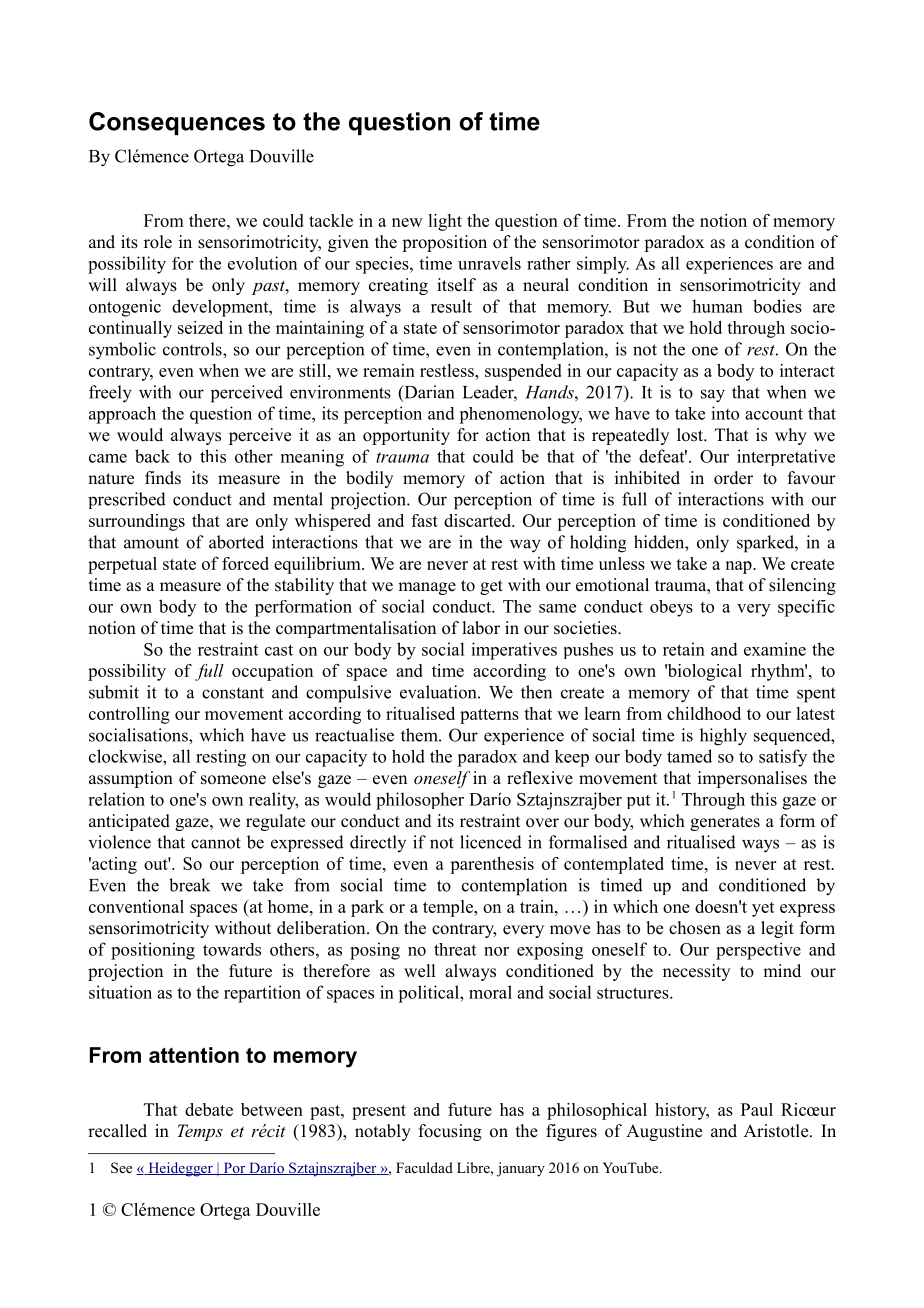  Describe the element at coordinates (122, 415) in the document. I see `approach` at that location.
